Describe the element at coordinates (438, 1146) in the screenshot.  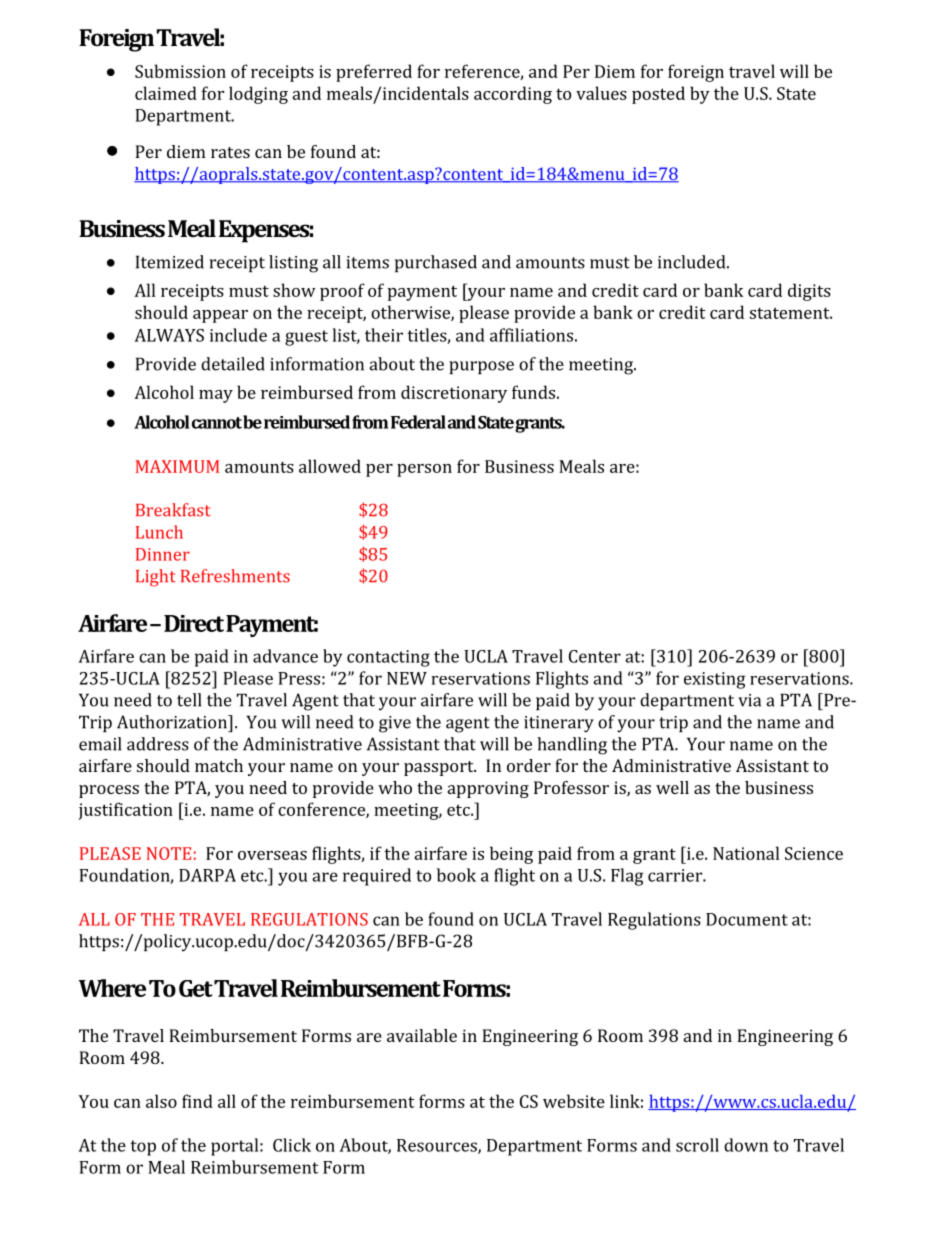
I see `Resources` at that location.
